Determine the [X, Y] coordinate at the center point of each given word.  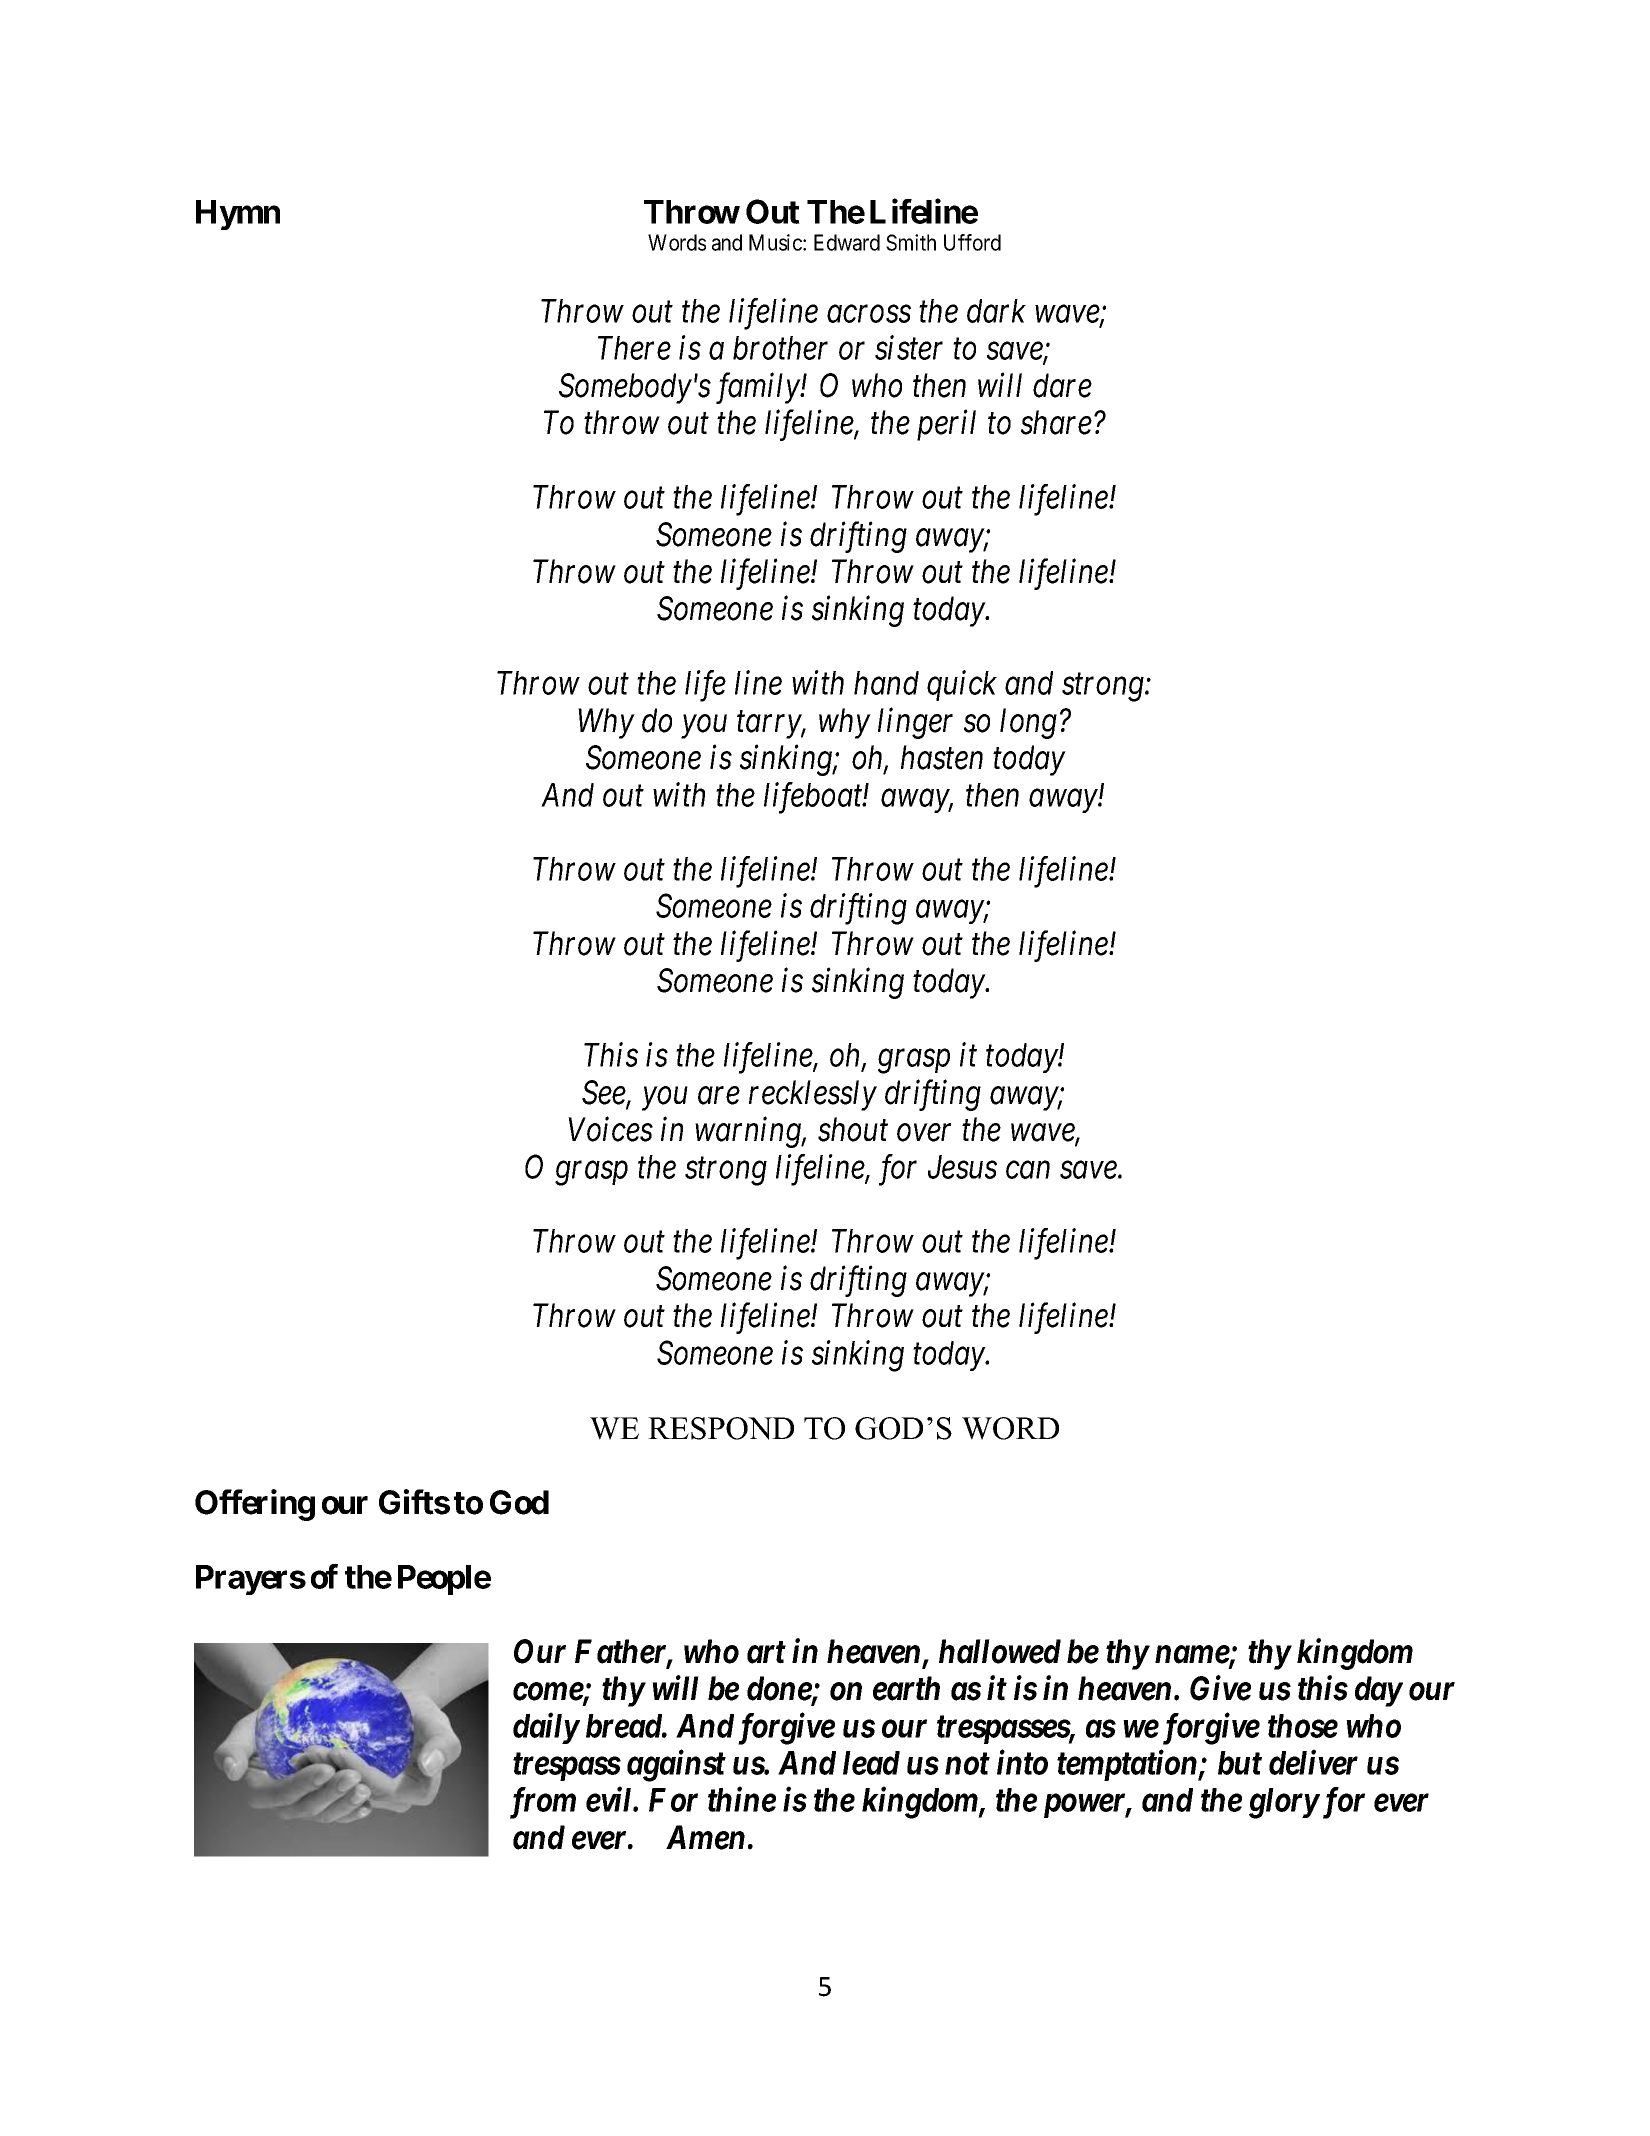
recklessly [813, 1095]
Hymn [238, 215]
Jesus [962, 1167]
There [634, 348]
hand [886, 683]
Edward [847, 242]
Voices [611, 1130]
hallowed [1000, 1651]
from [543, 1803]
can [1028, 1170]
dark [996, 311]
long [1028, 723]
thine [742, 1799]
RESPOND [721, 1428]
